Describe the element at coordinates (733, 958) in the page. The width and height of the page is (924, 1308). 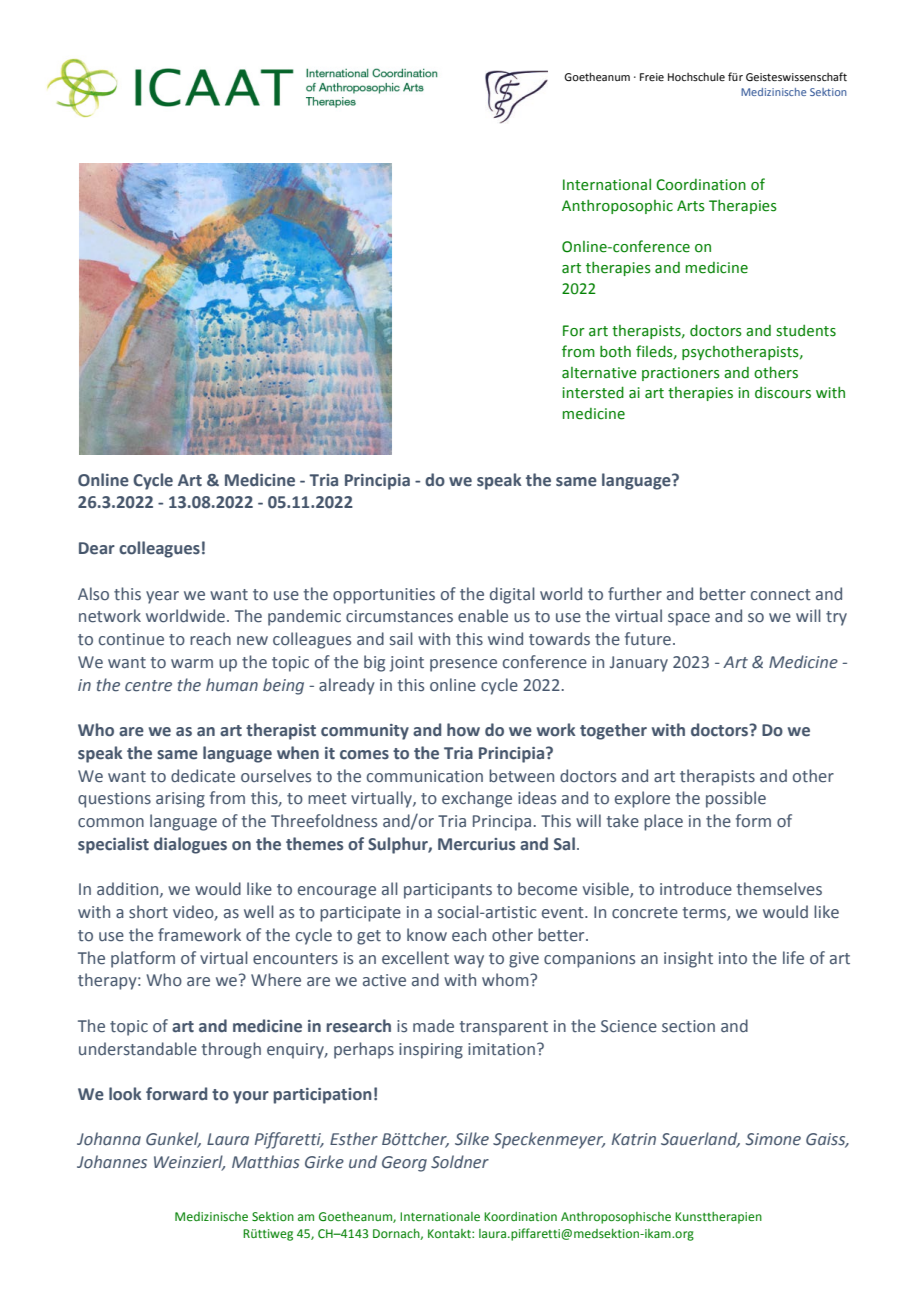
I see `into` at that location.
